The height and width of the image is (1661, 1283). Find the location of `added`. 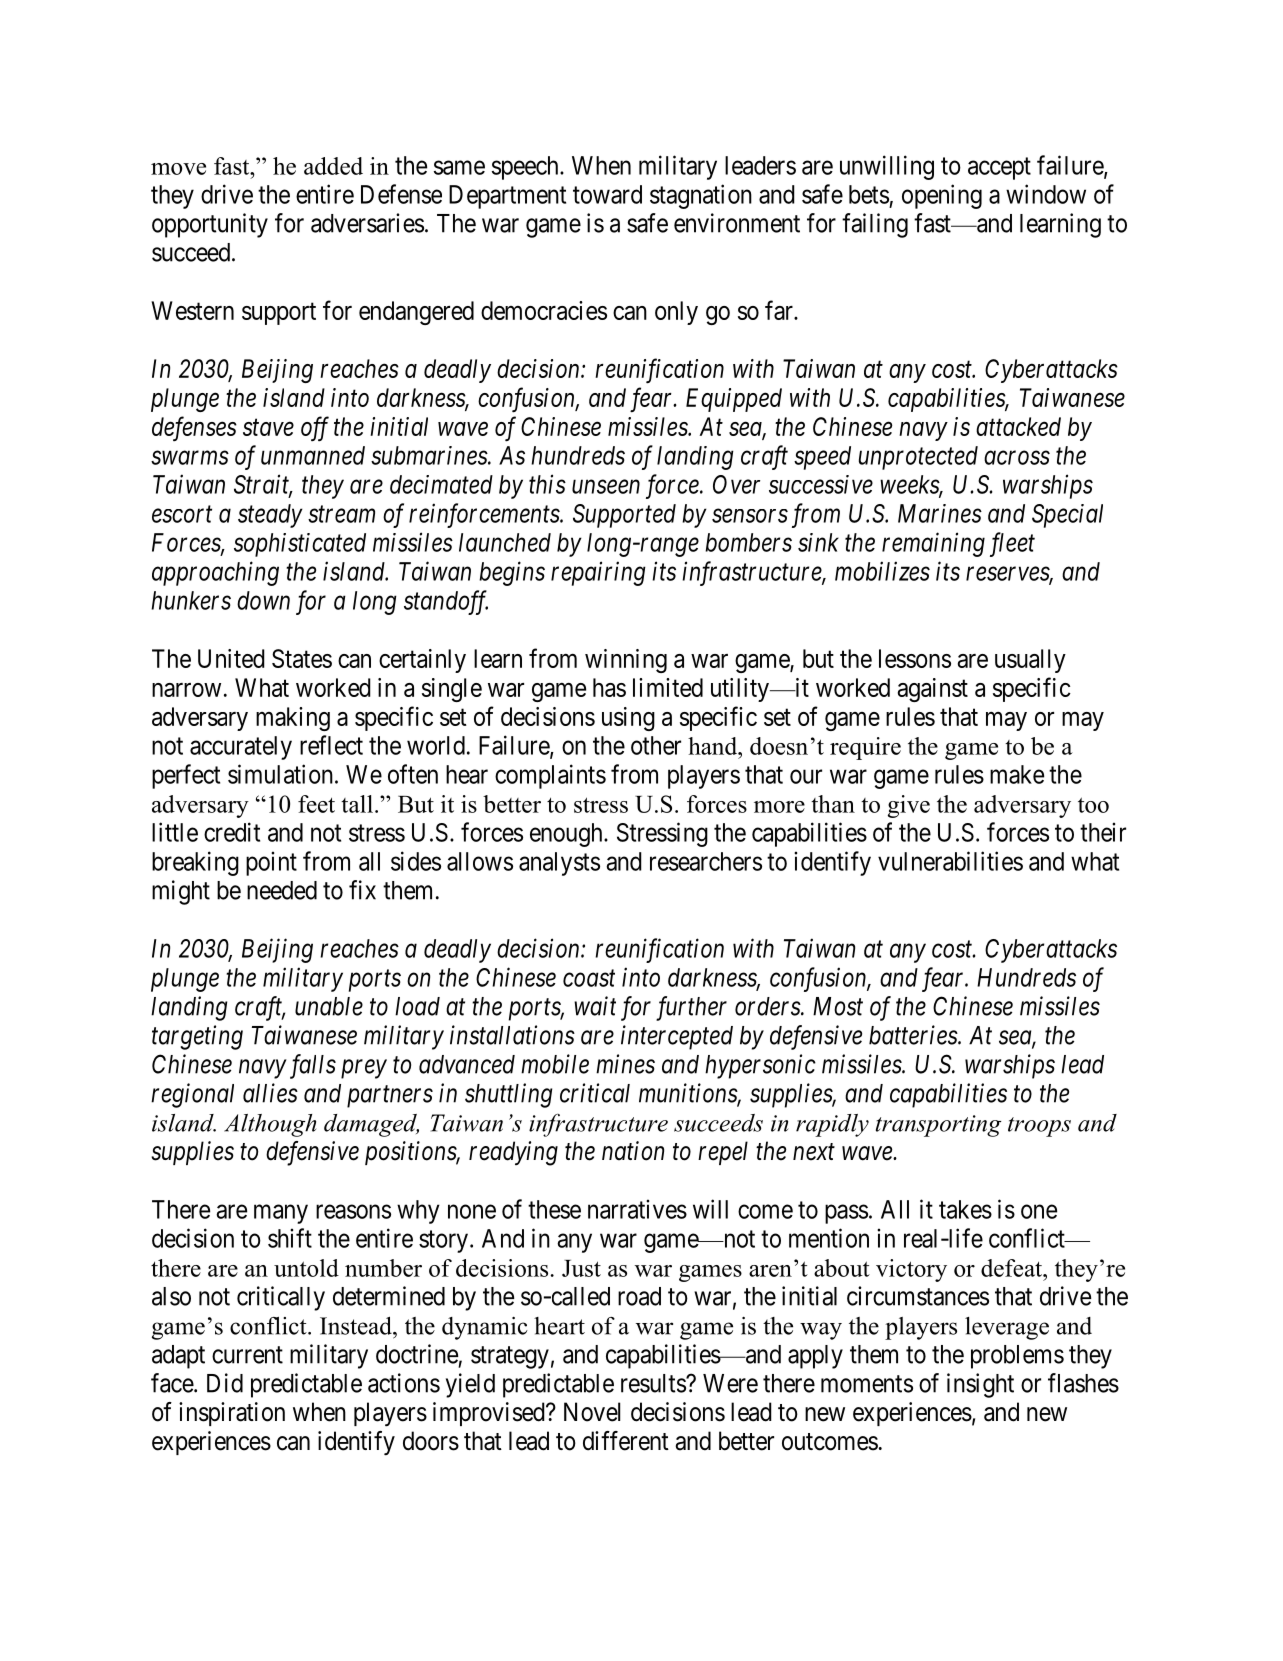

added is located at coordinates (333, 166).
